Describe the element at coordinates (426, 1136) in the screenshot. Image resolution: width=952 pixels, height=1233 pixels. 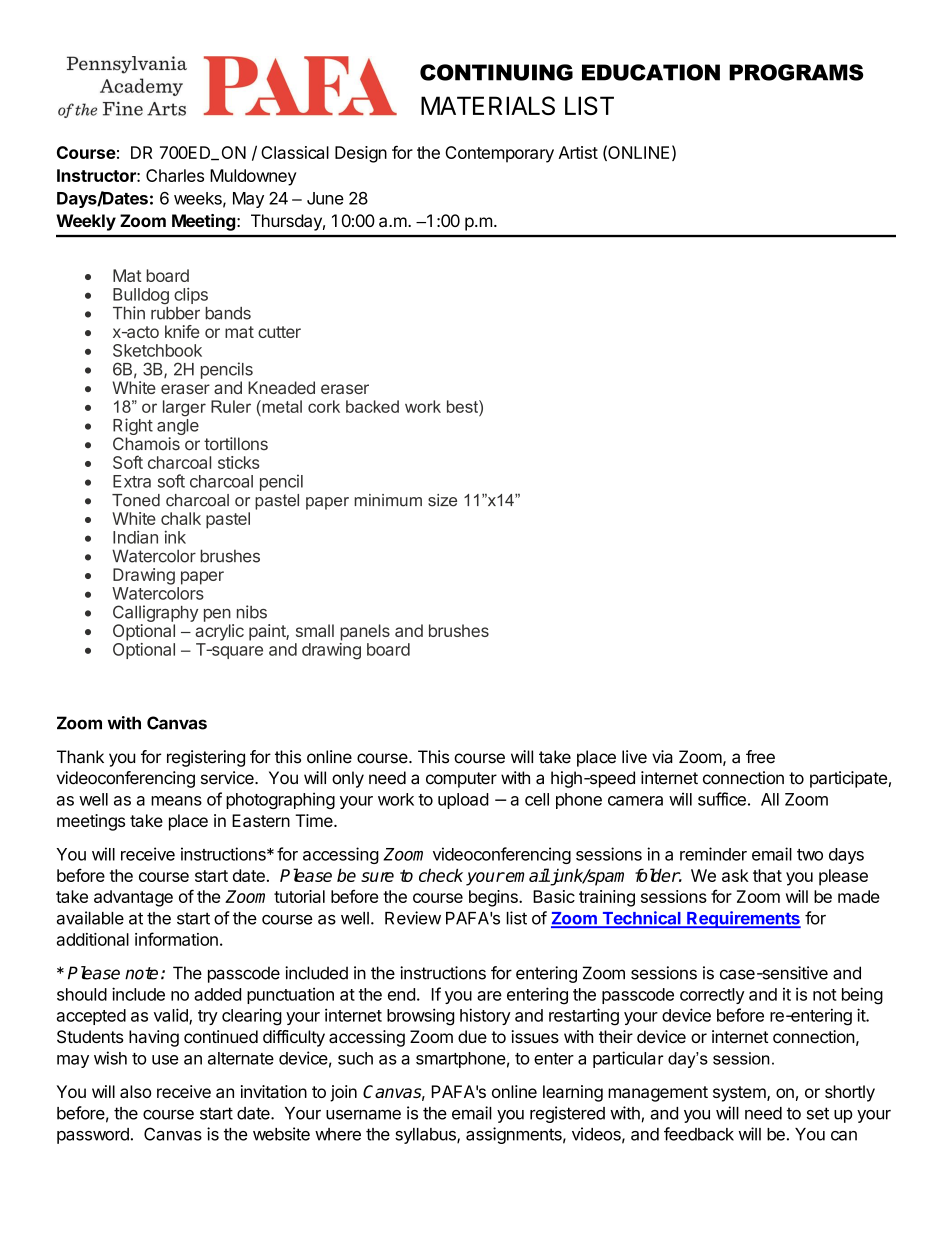
I see `syllabus` at that location.
